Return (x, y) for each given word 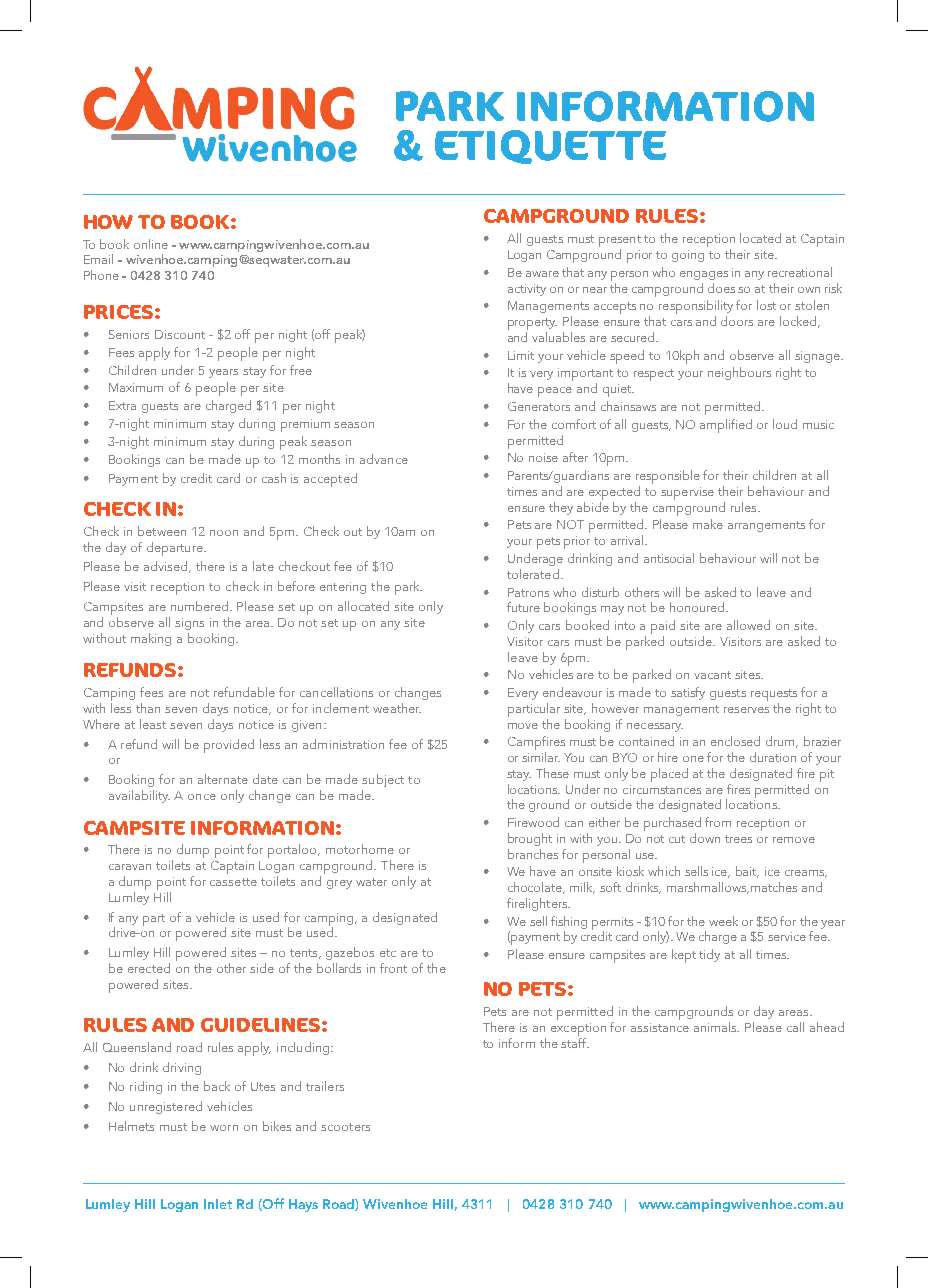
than (148, 708)
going (688, 256)
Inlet (218, 1204)
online (151, 244)
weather (397, 708)
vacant (712, 675)
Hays (303, 1205)
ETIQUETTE (550, 147)
